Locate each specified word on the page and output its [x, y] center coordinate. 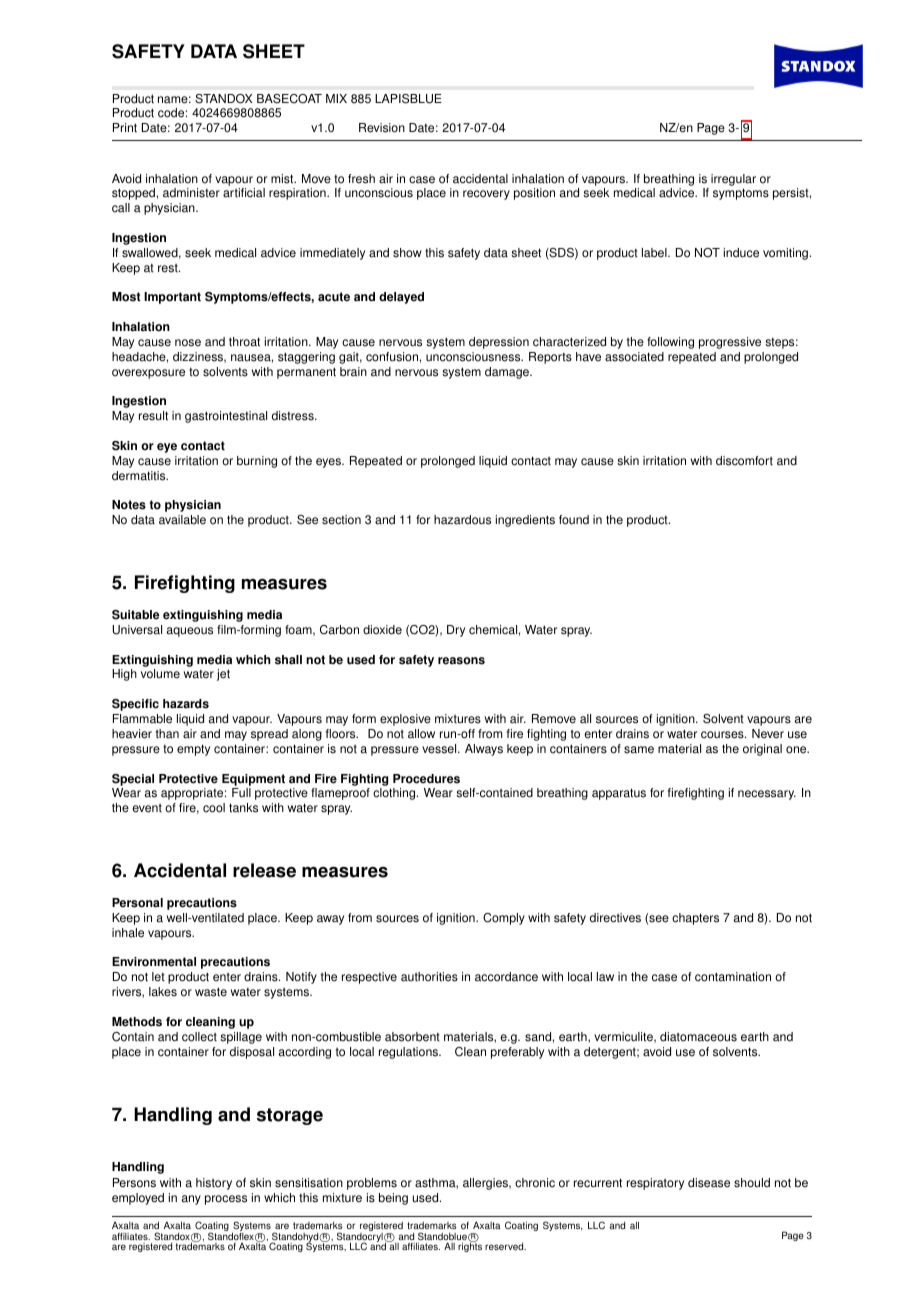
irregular [733, 180]
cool [214, 808]
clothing [395, 794]
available [182, 520]
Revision [382, 128]
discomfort [744, 461]
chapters [695, 919]
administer [191, 193]
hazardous [462, 520]
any [191, 1200]
